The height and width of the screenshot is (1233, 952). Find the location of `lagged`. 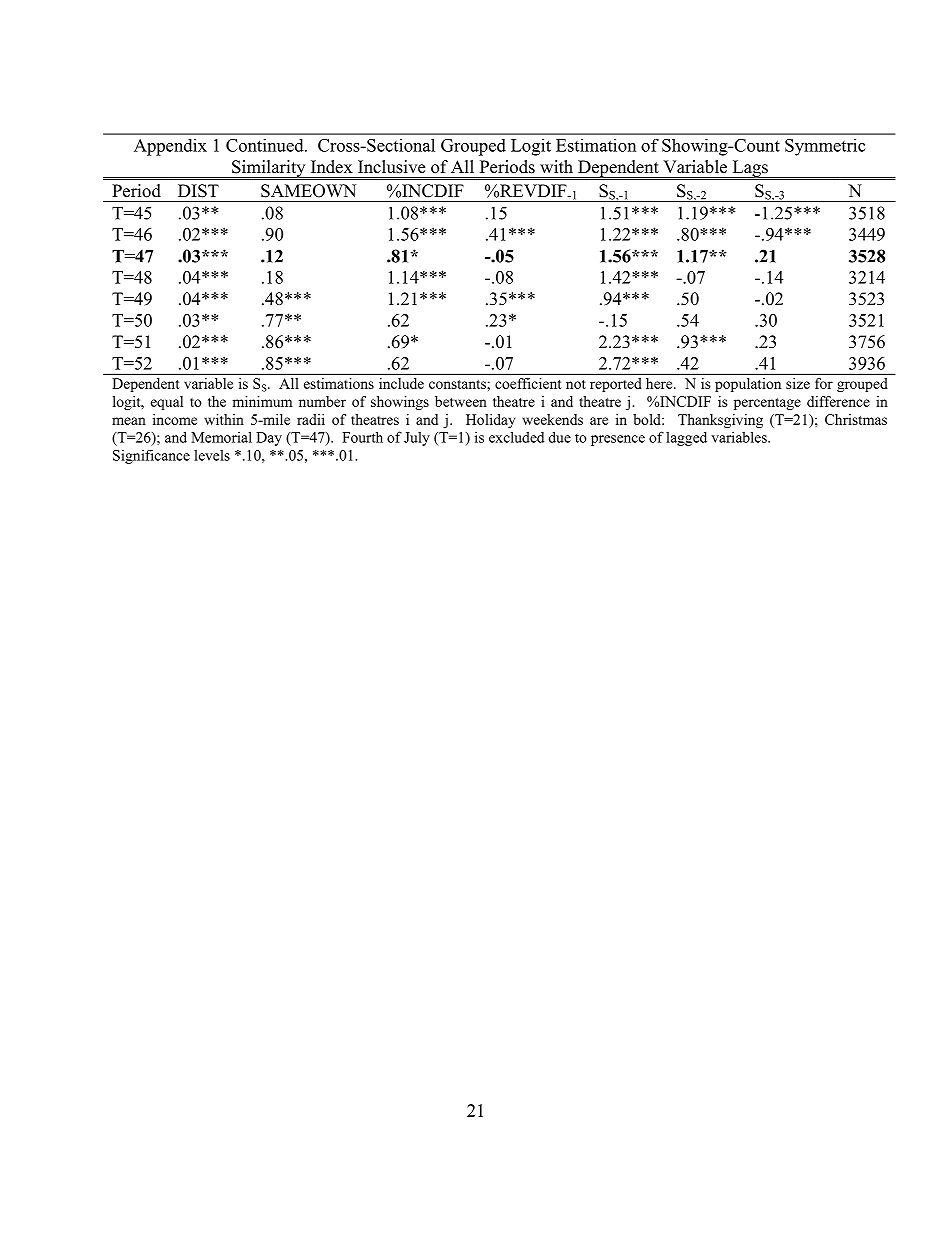

lagged is located at coordinates (686, 438).
